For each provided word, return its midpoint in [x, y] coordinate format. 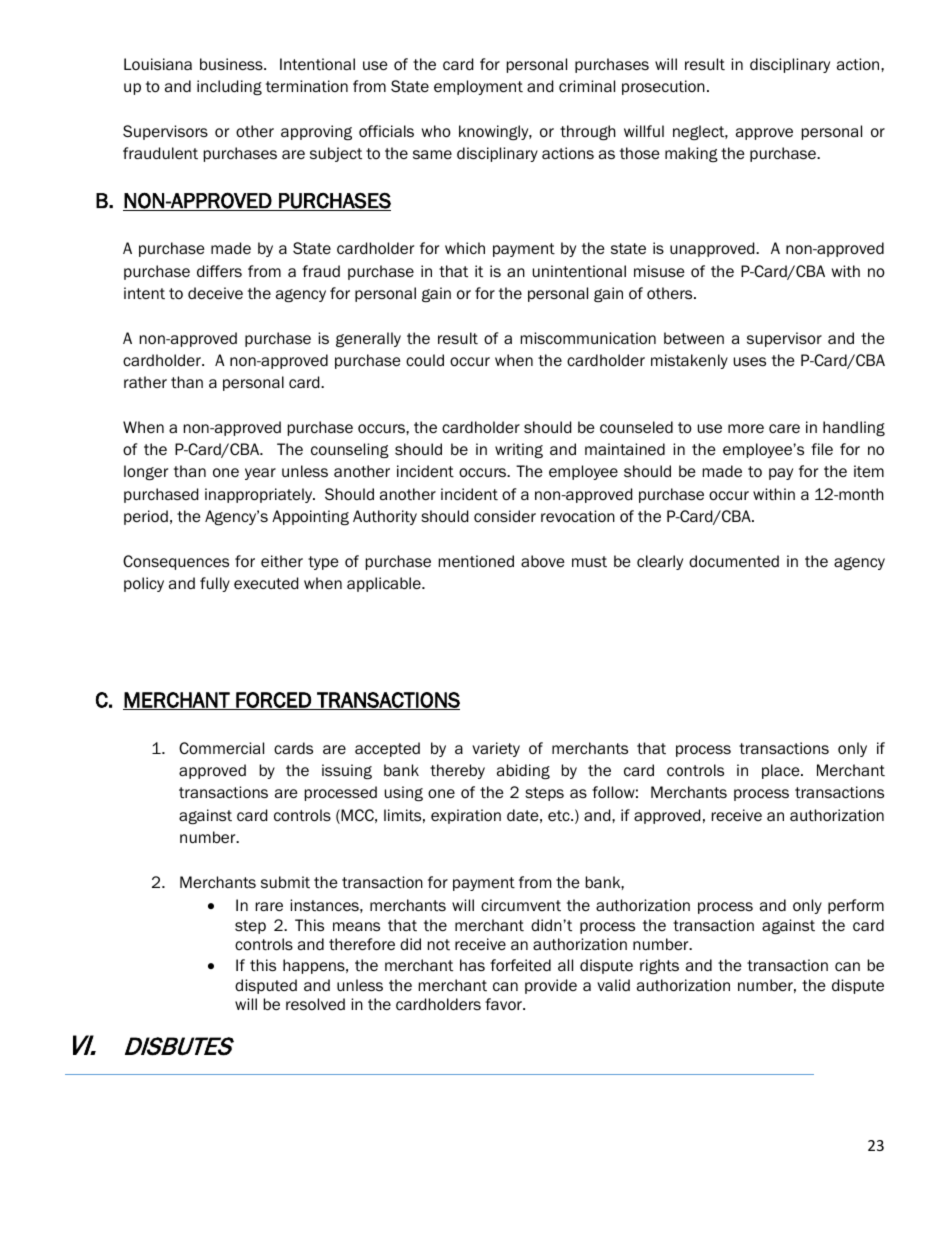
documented [734, 561]
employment [478, 87]
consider [505, 516]
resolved [315, 1004]
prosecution [663, 87]
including [229, 87]
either [282, 561]
